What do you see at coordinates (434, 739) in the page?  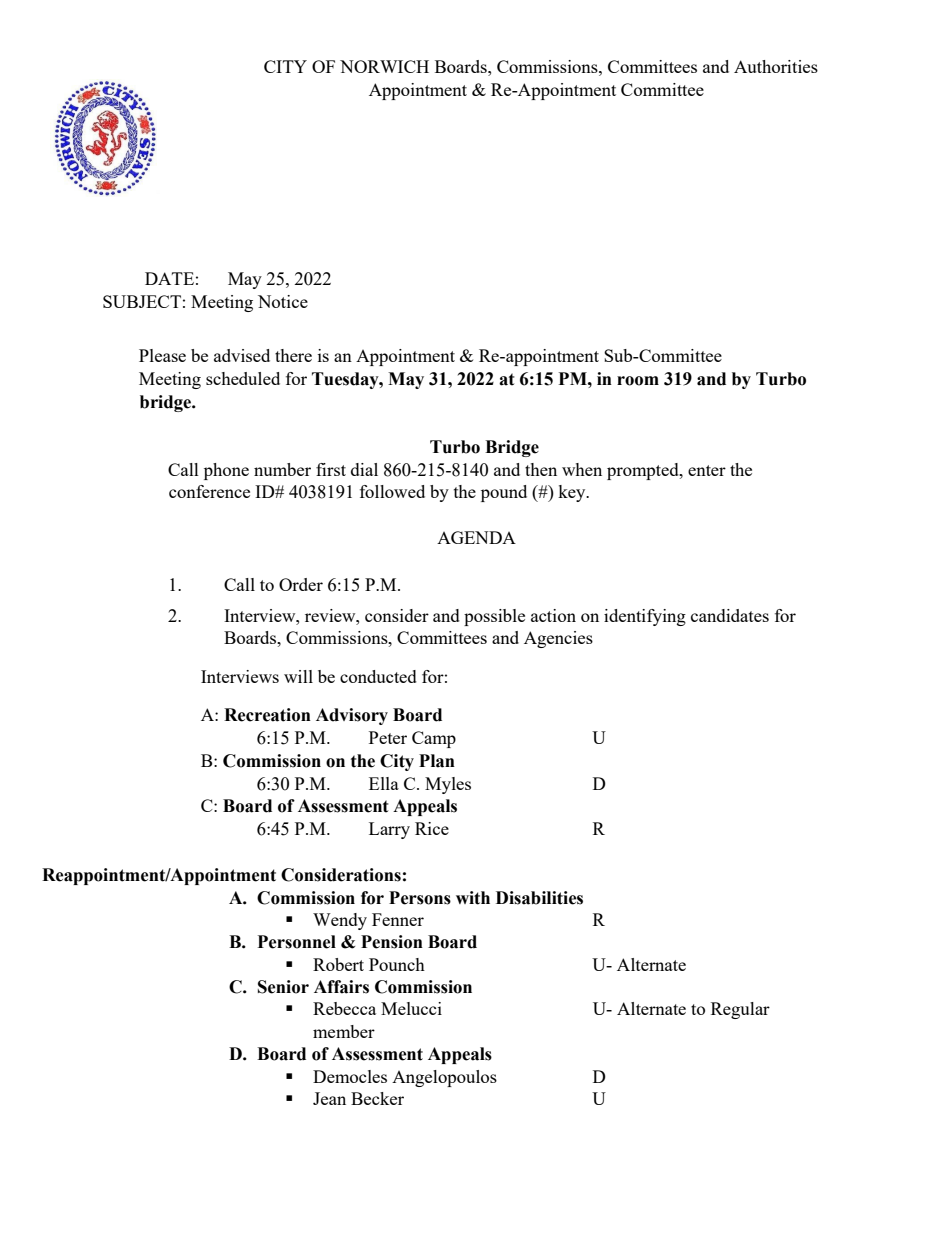 I see `Camp` at bounding box center [434, 739].
